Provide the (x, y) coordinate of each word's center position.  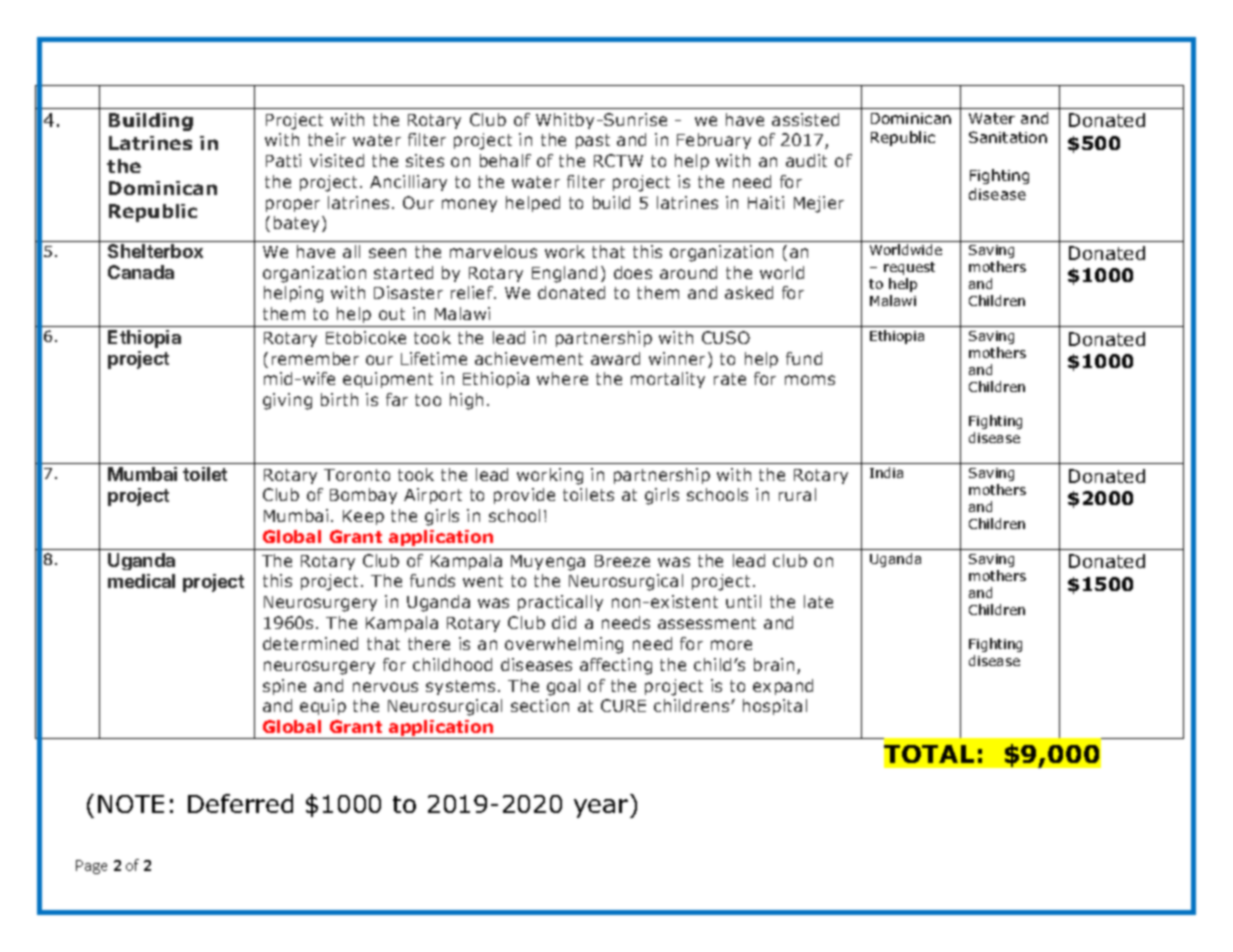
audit (806, 160)
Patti (283, 160)
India (886, 472)
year (602, 808)
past (593, 141)
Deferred (240, 803)
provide (524, 496)
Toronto (357, 475)
